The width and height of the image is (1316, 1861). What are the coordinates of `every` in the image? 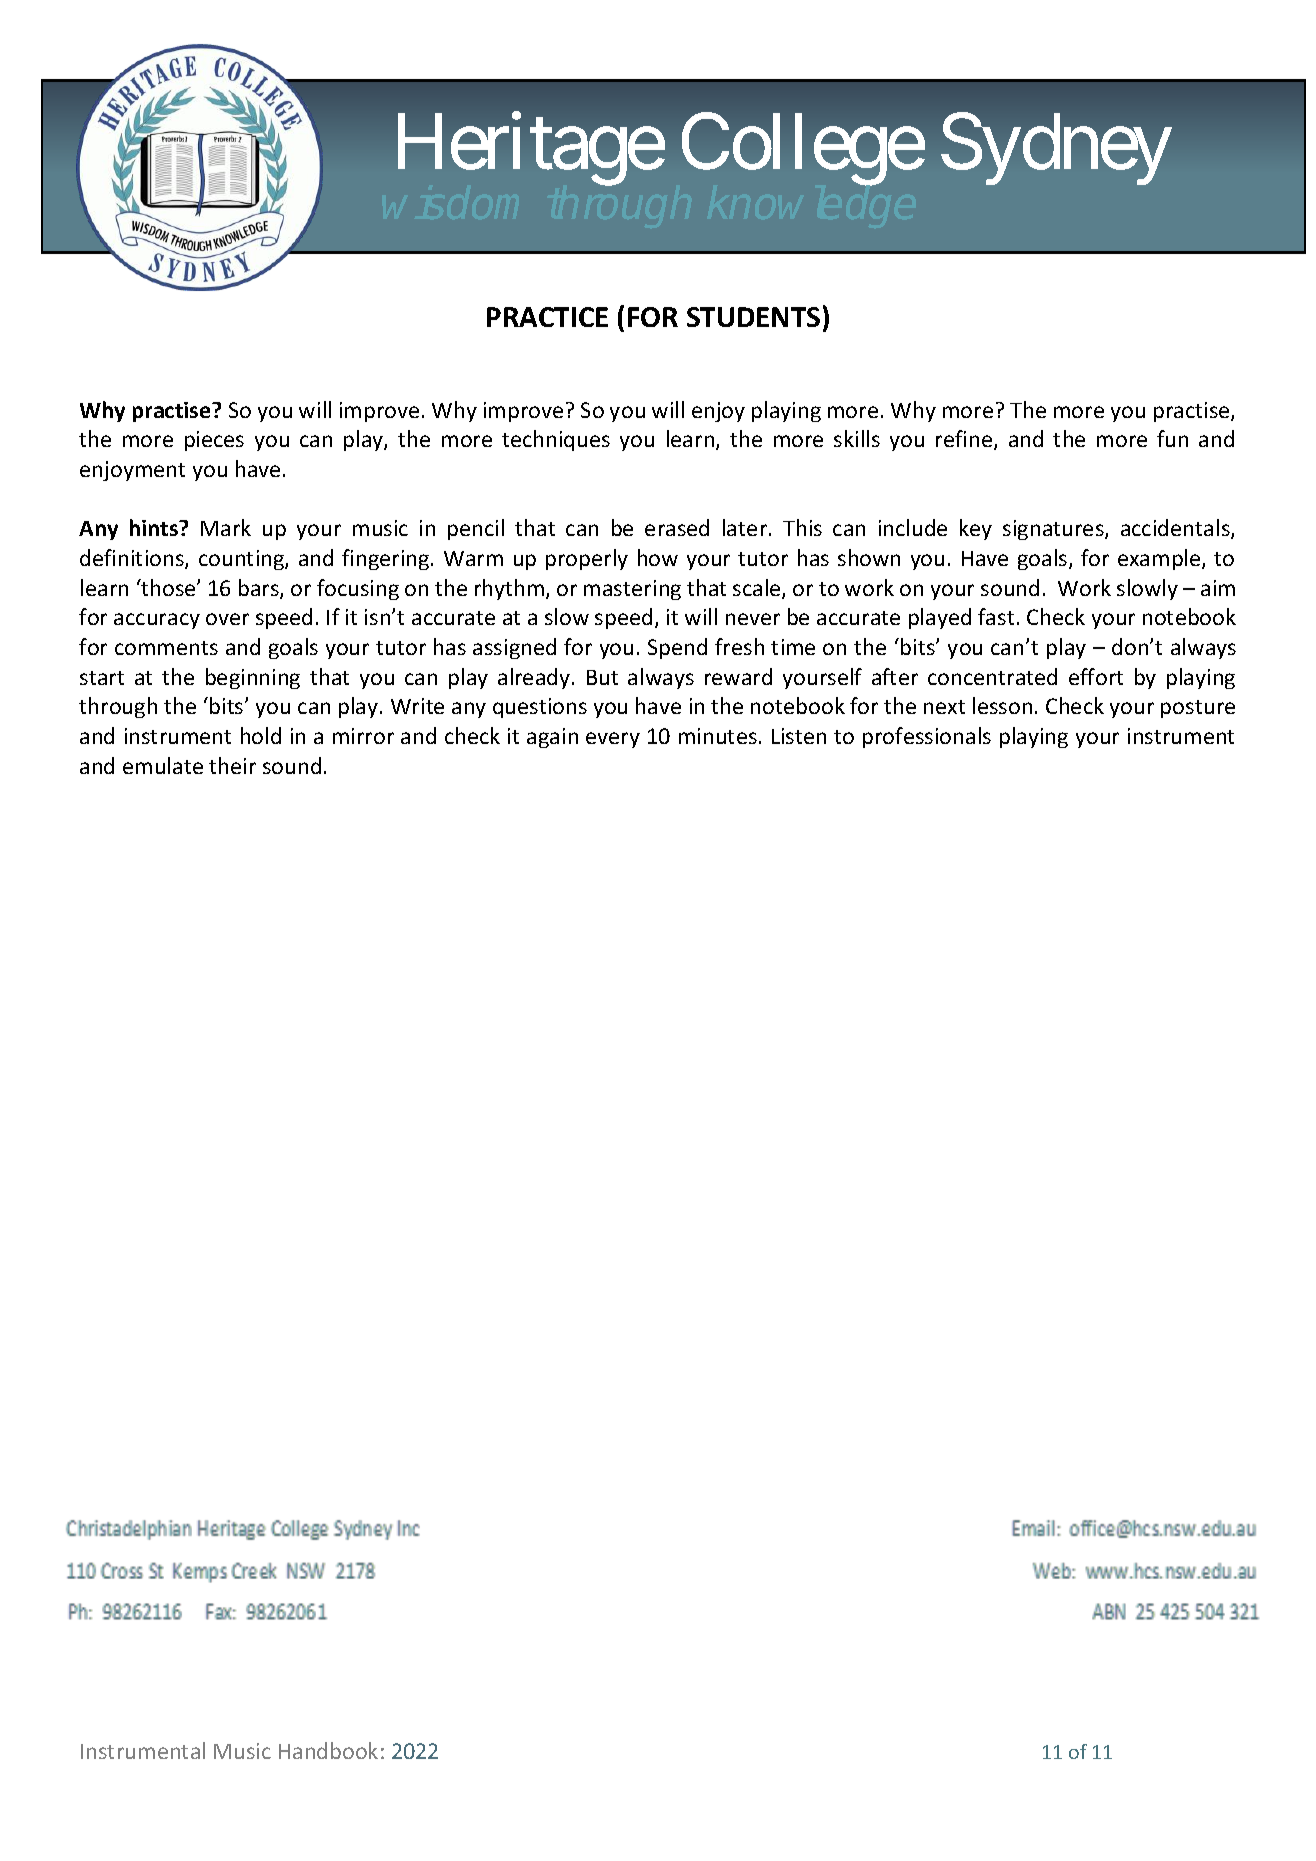 It's located at (613, 740).
